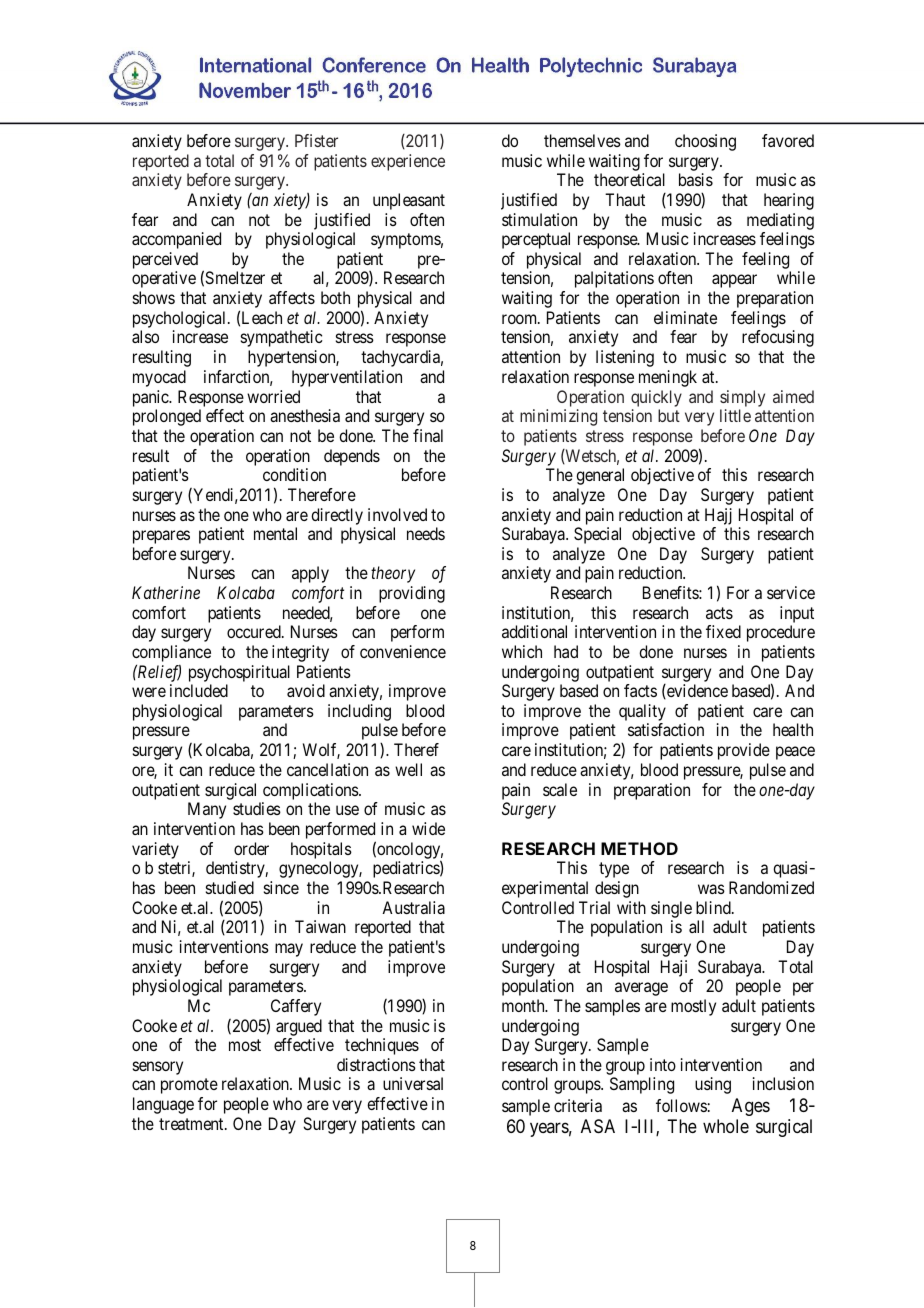 This image has width=924, height=1308. I want to click on simply, so click(742, 398).
